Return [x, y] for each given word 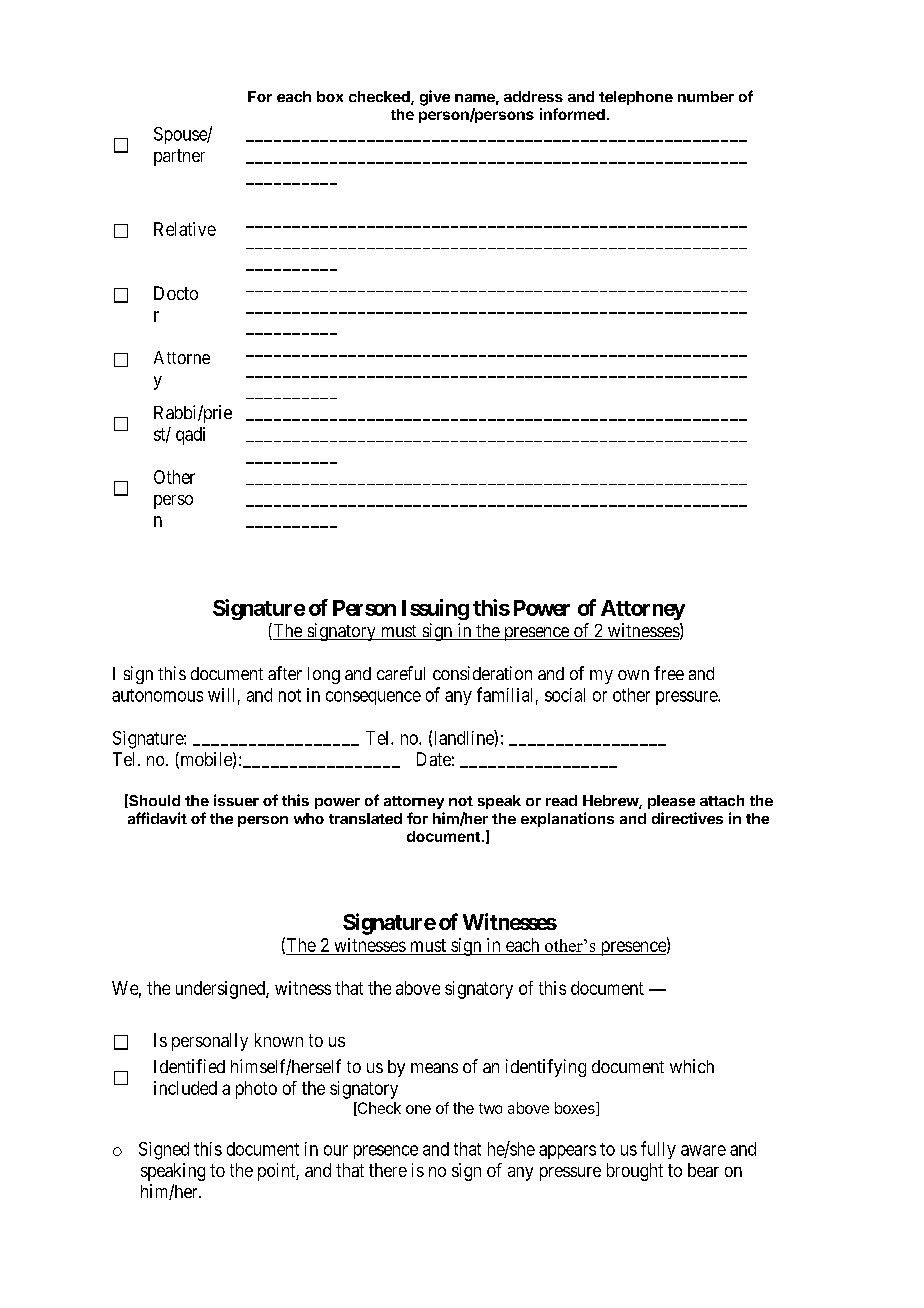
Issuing [435, 609]
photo [256, 1090]
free [669, 673]
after [285, 673]
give [435, 98]
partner [179, 157]
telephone [636, 98]
